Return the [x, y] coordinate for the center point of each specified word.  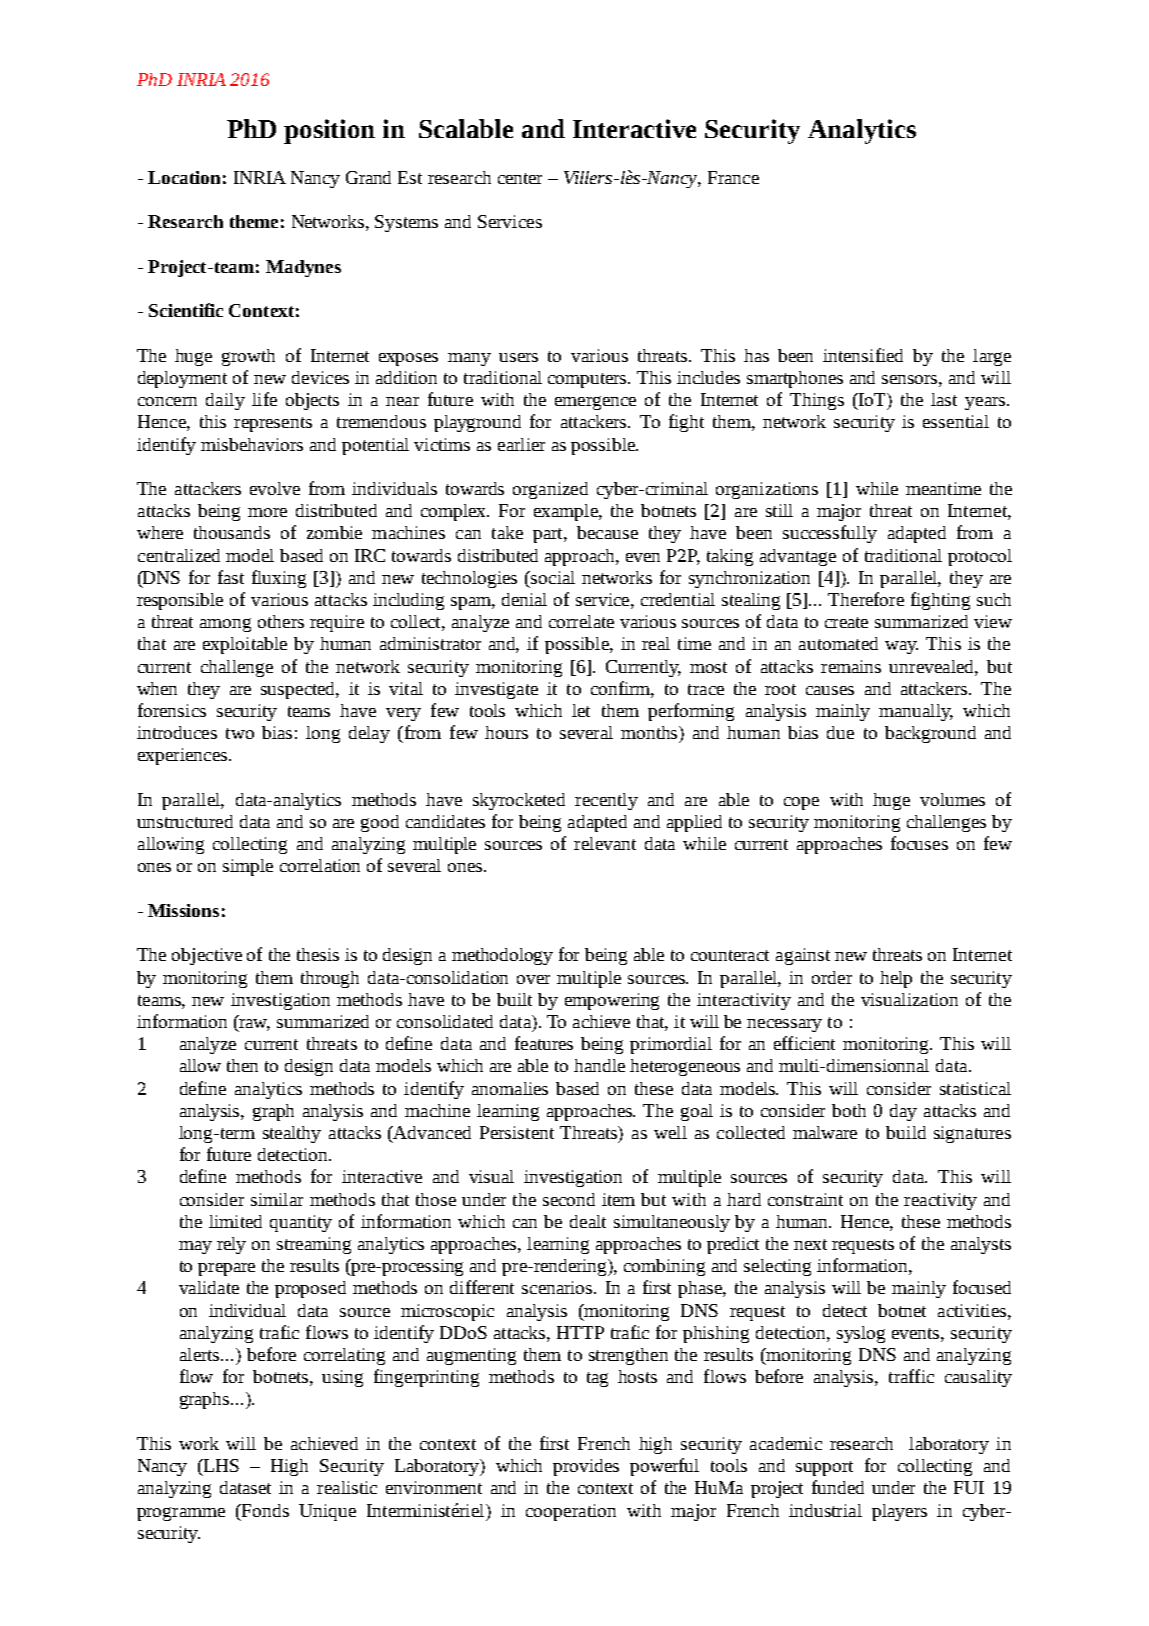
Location [184, 177]
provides [586, 1467]
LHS [220, 1465]
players [899, 1512]
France [733, 177]
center [520, 178]
